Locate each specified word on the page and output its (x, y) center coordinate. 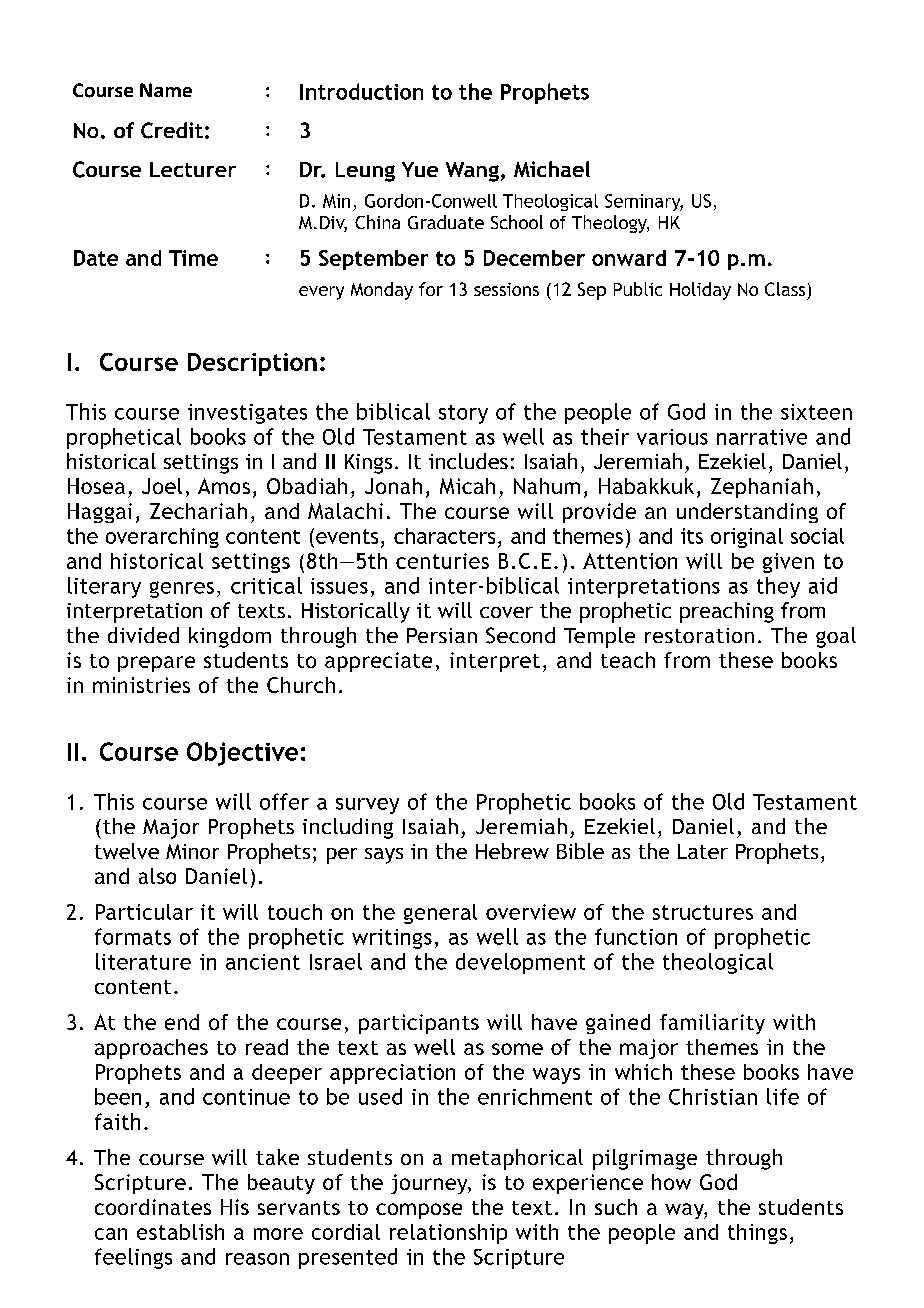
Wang (472, 172)
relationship (448, 1234)
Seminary (644, 202)
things (757, 1234)
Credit (172, 130)
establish (180, 1232)
